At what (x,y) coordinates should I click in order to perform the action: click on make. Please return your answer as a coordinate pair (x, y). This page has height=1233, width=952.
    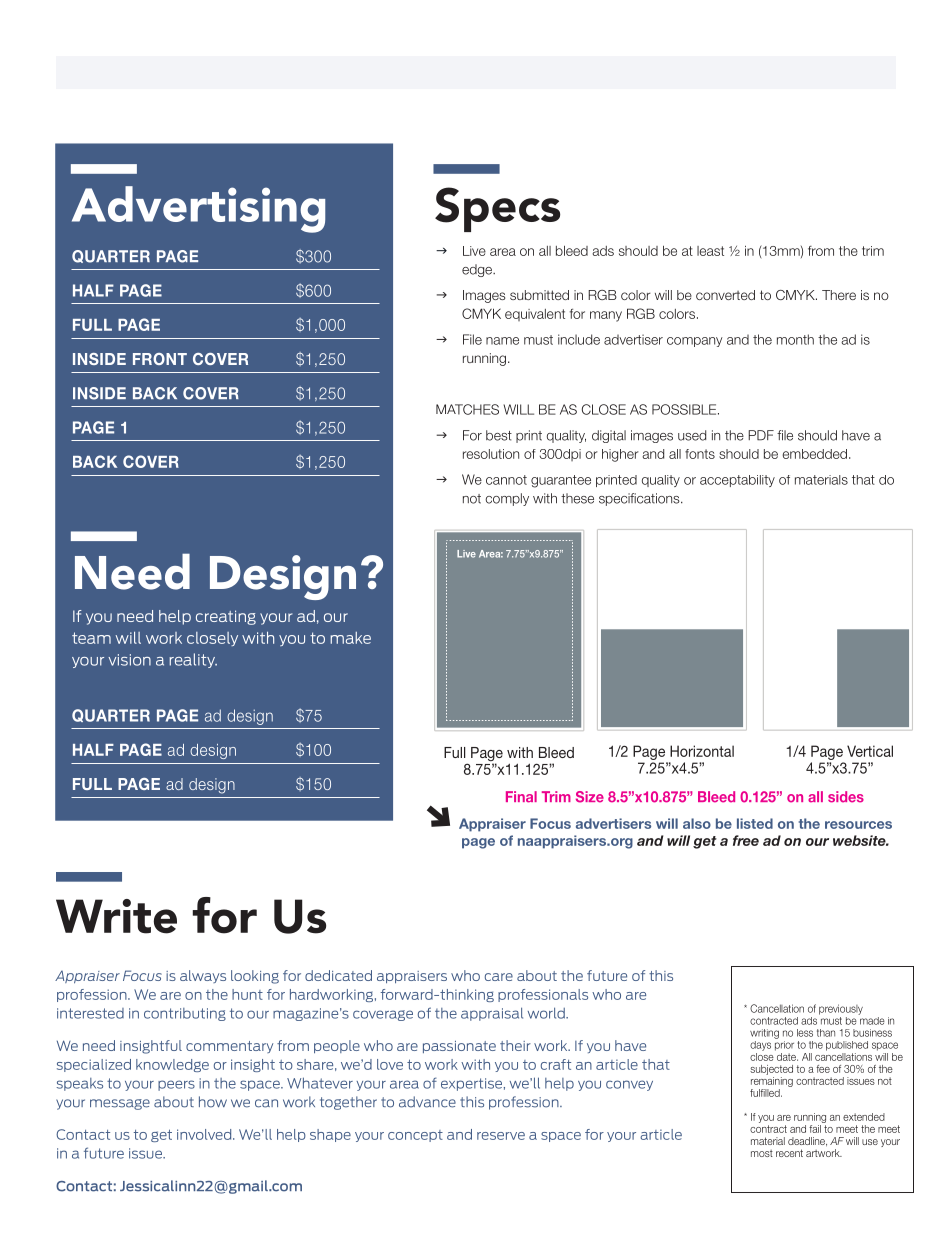
    Looking at the image, I should click on (351, 638).
